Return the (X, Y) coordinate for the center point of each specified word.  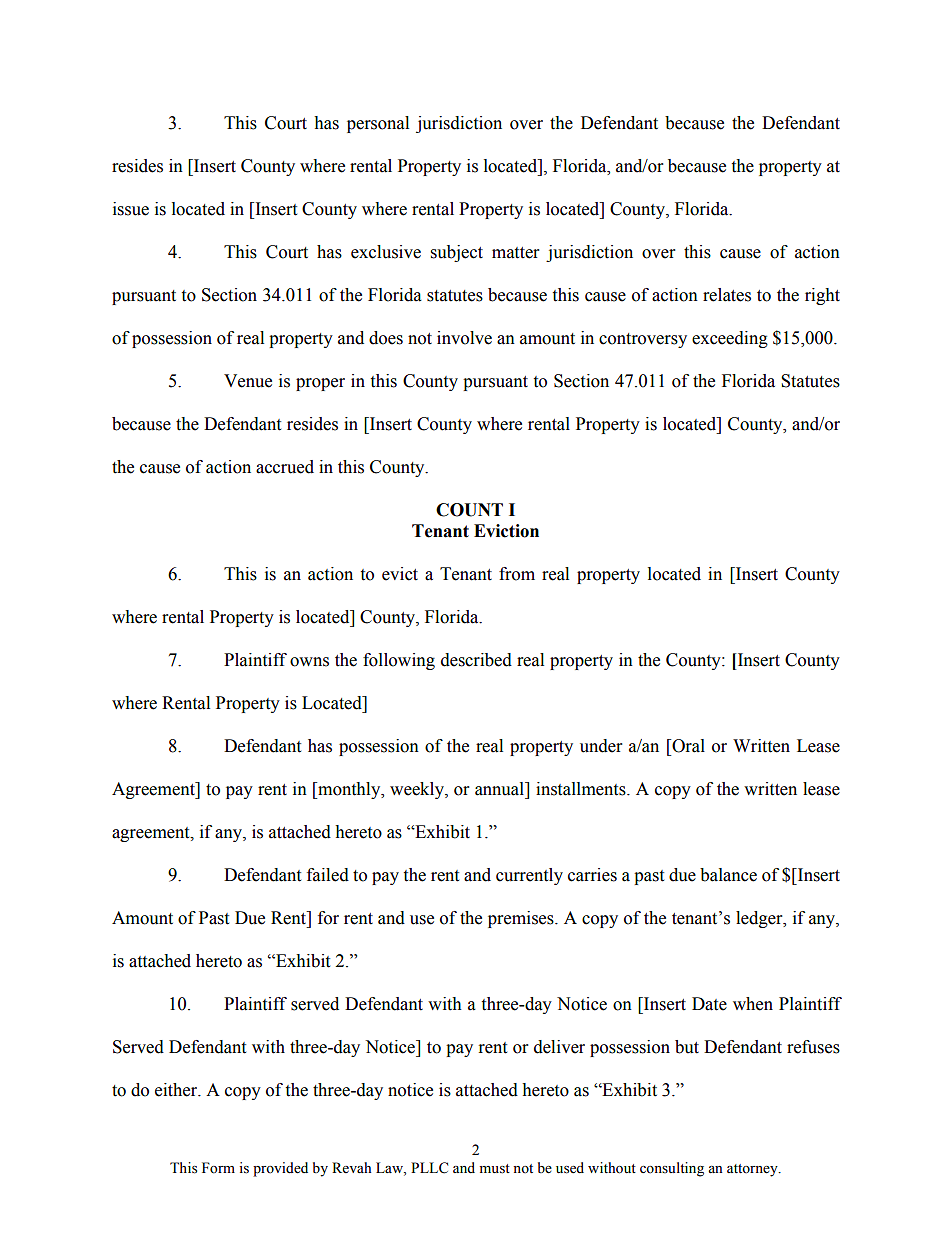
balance (728, 875)
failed (328, 875)
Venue (248, 381)
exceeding (730, 339)
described (476, 660)
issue (131, 209)
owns (309, 662)
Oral (687, 746)
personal (378, 124)
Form (218, 1168)
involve (464, 338)
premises (522, 919)
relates (727, 295)
